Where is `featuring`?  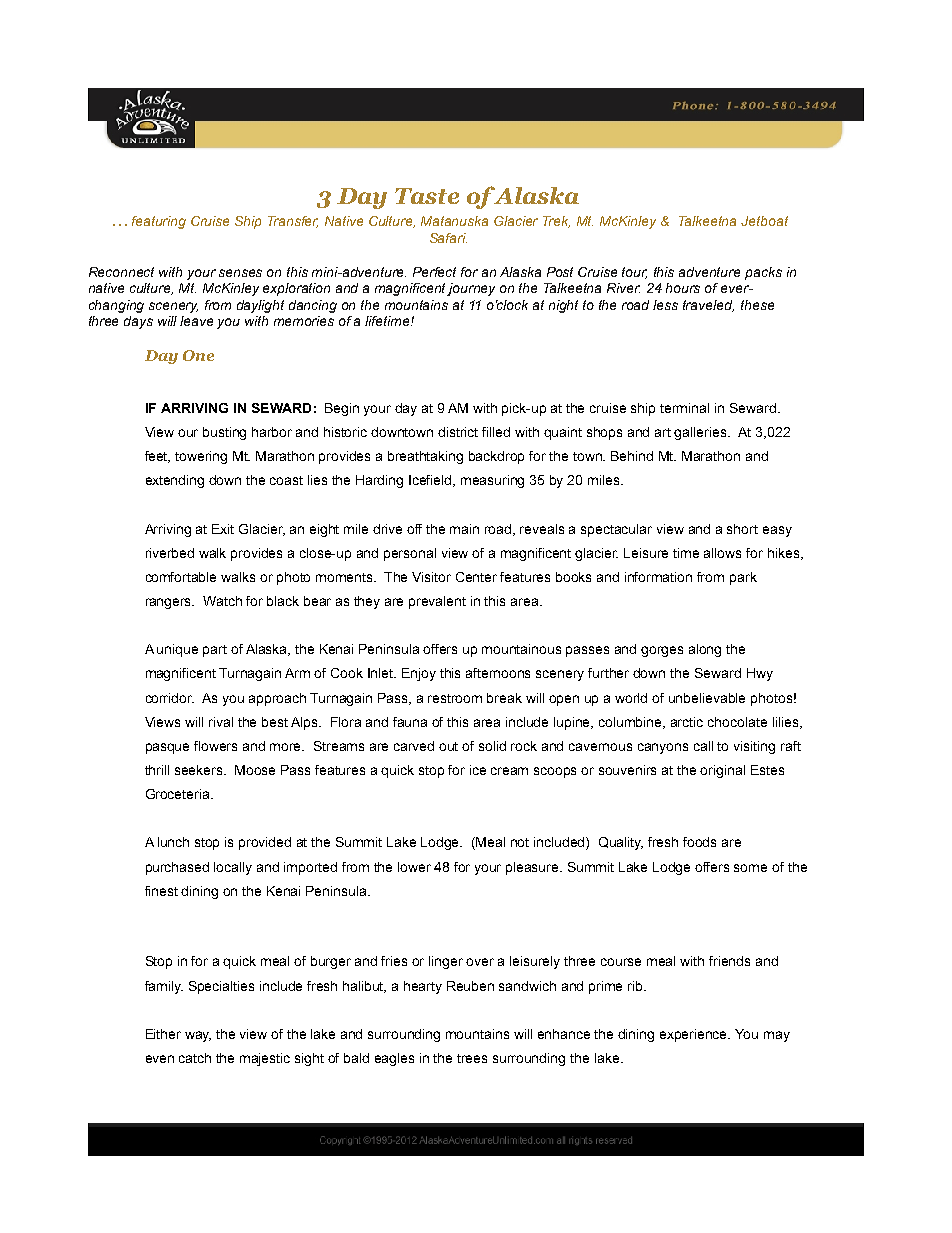 featuring is located at coordinates (159, 222).
